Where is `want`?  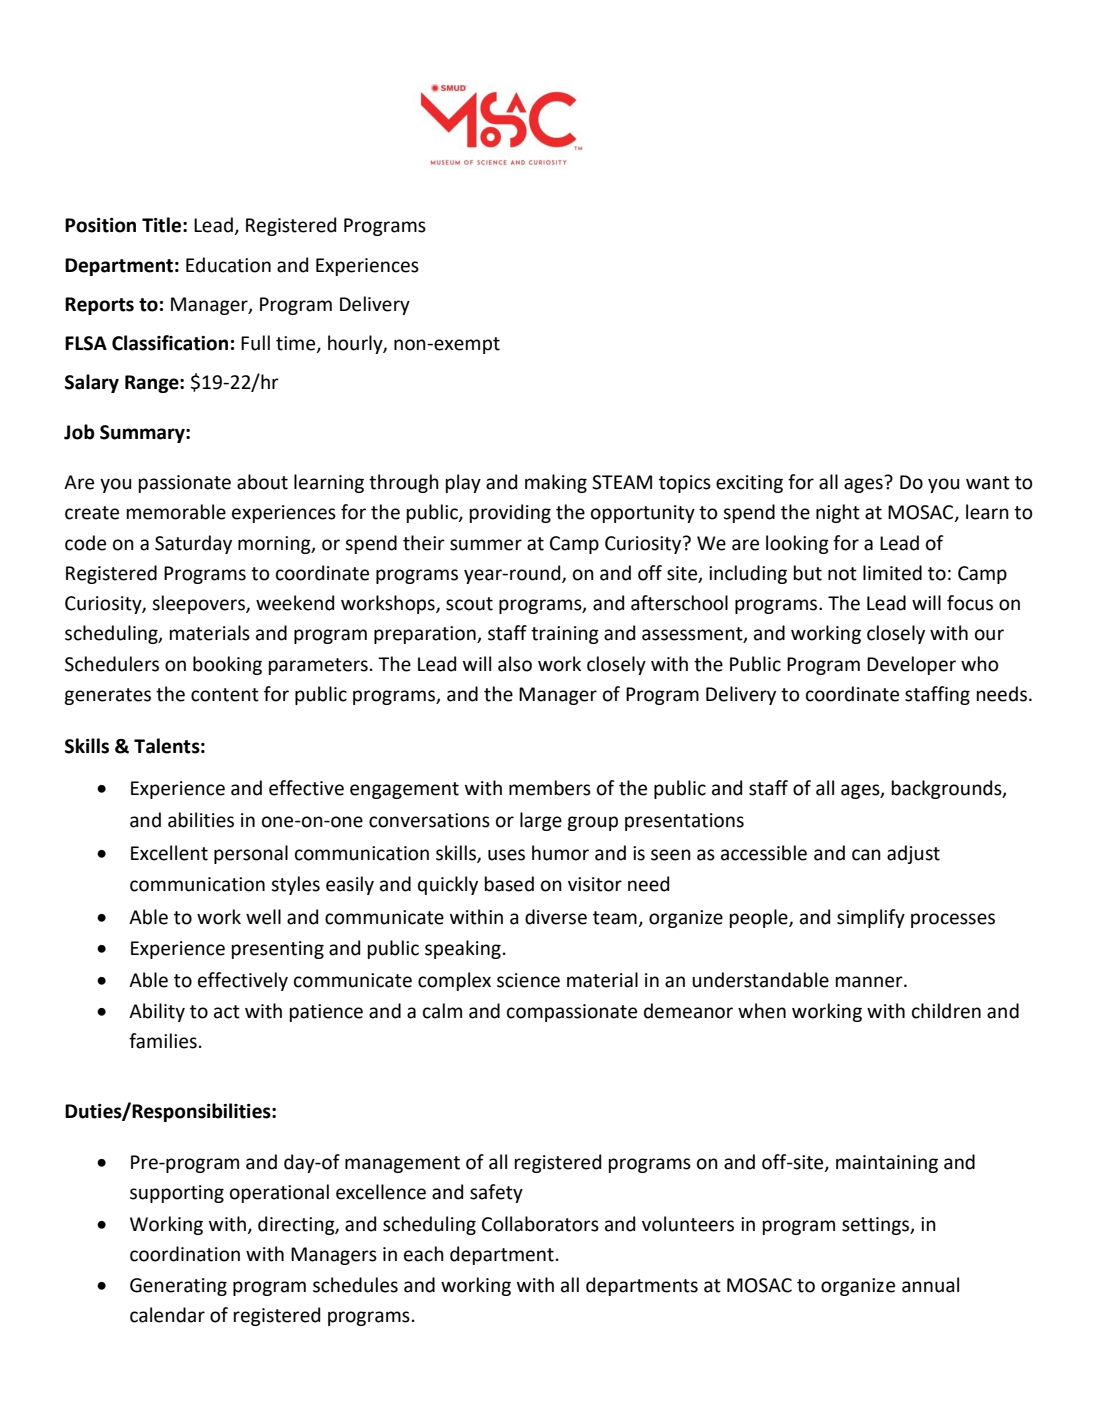
want is located at coordinates (988, 483).
